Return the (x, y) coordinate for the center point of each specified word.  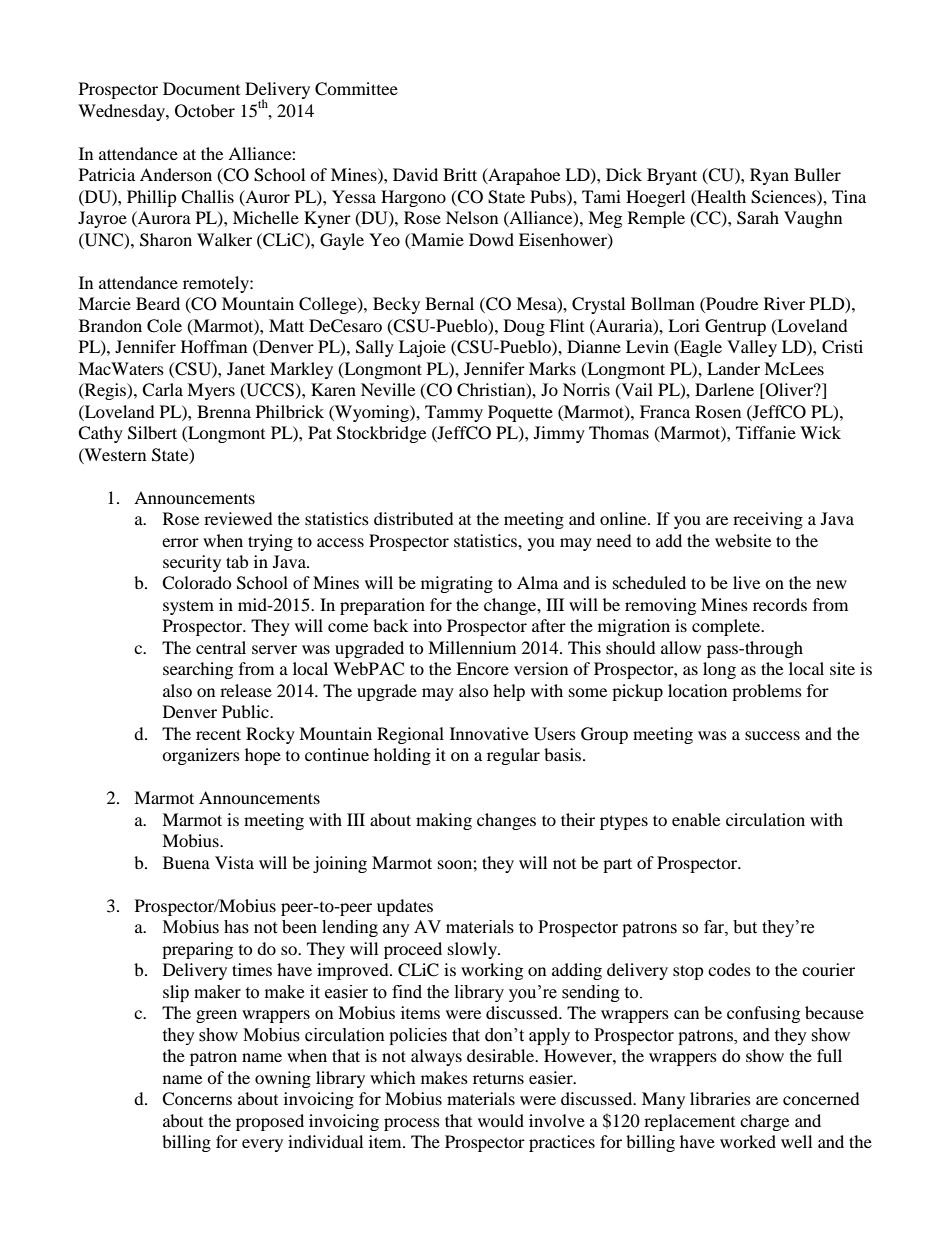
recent (218, 734)
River (784, 303)
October (205, 111)
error (180, 542)
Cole (164, 326)
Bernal (449, 303)
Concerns (197, 1099)
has (236, 927)
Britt (460, 174)
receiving (768, 520)
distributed (414, 518)
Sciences (784, 197)
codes (729, 969)
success (772, 735)
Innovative (489, 733)
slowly (473, 950)
